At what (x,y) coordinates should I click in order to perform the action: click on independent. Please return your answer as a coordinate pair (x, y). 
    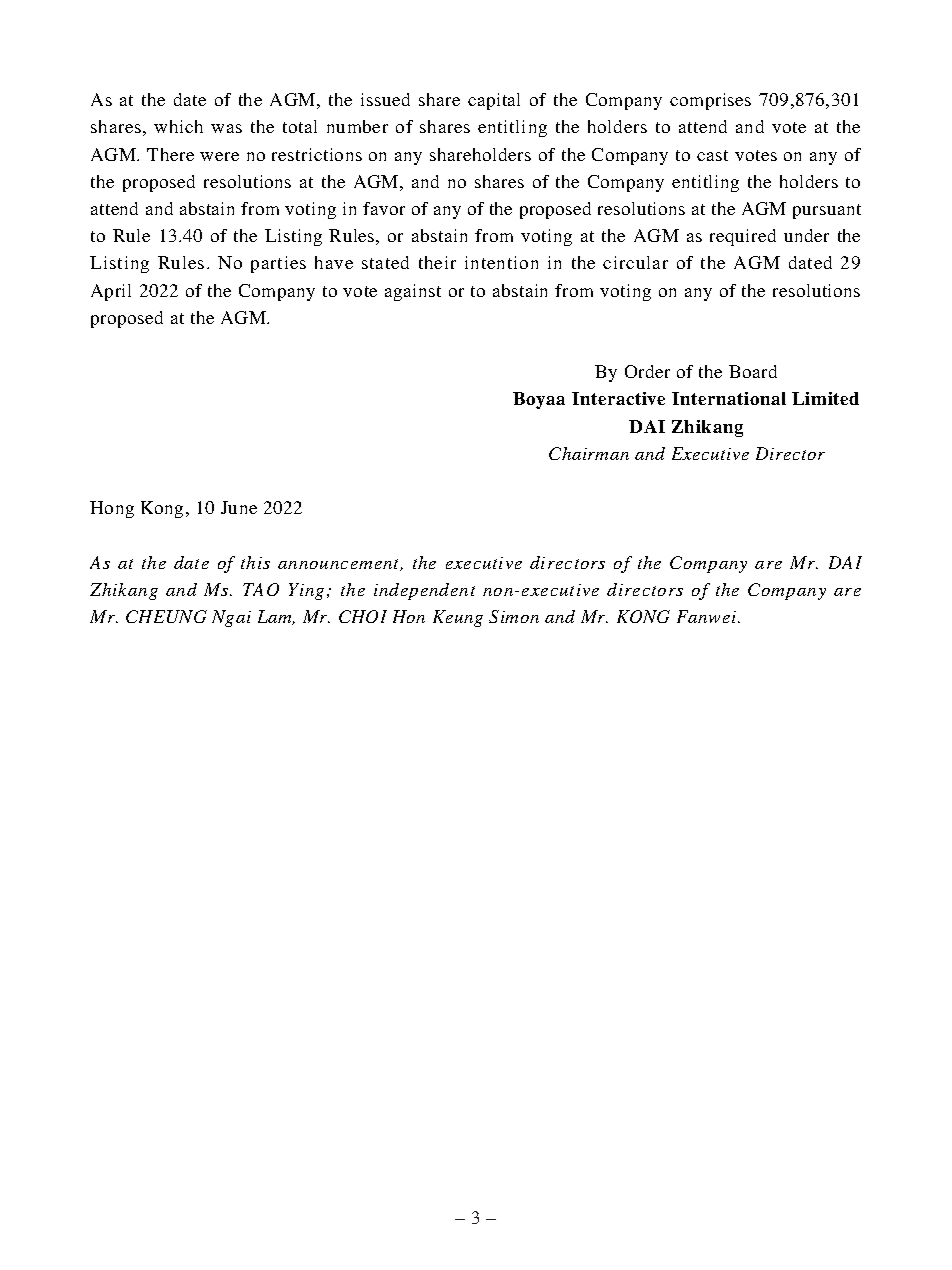
    Looking at the image, I should click on (424, 591).
